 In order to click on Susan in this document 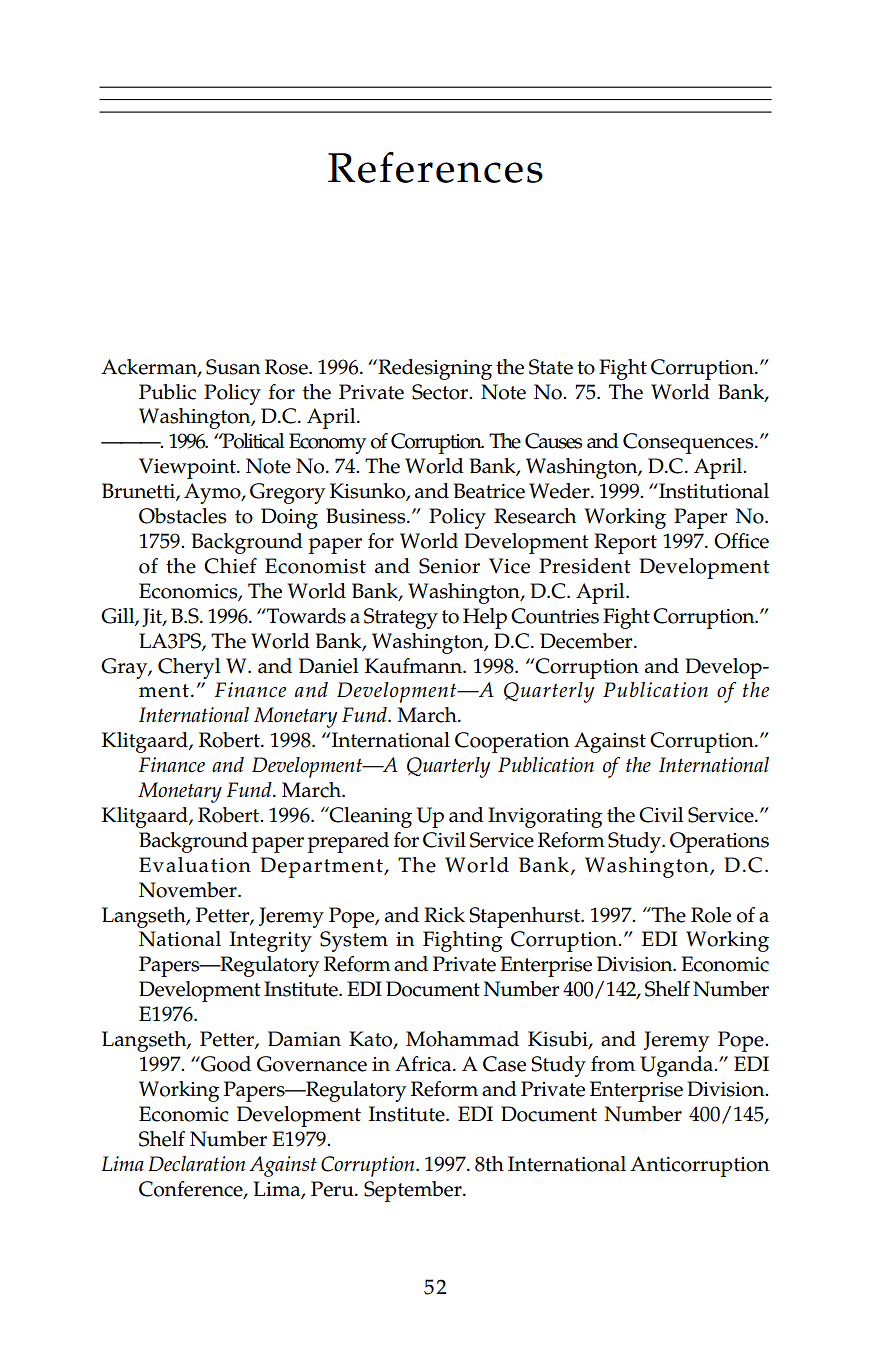, I will do `click(233, 367)`.
